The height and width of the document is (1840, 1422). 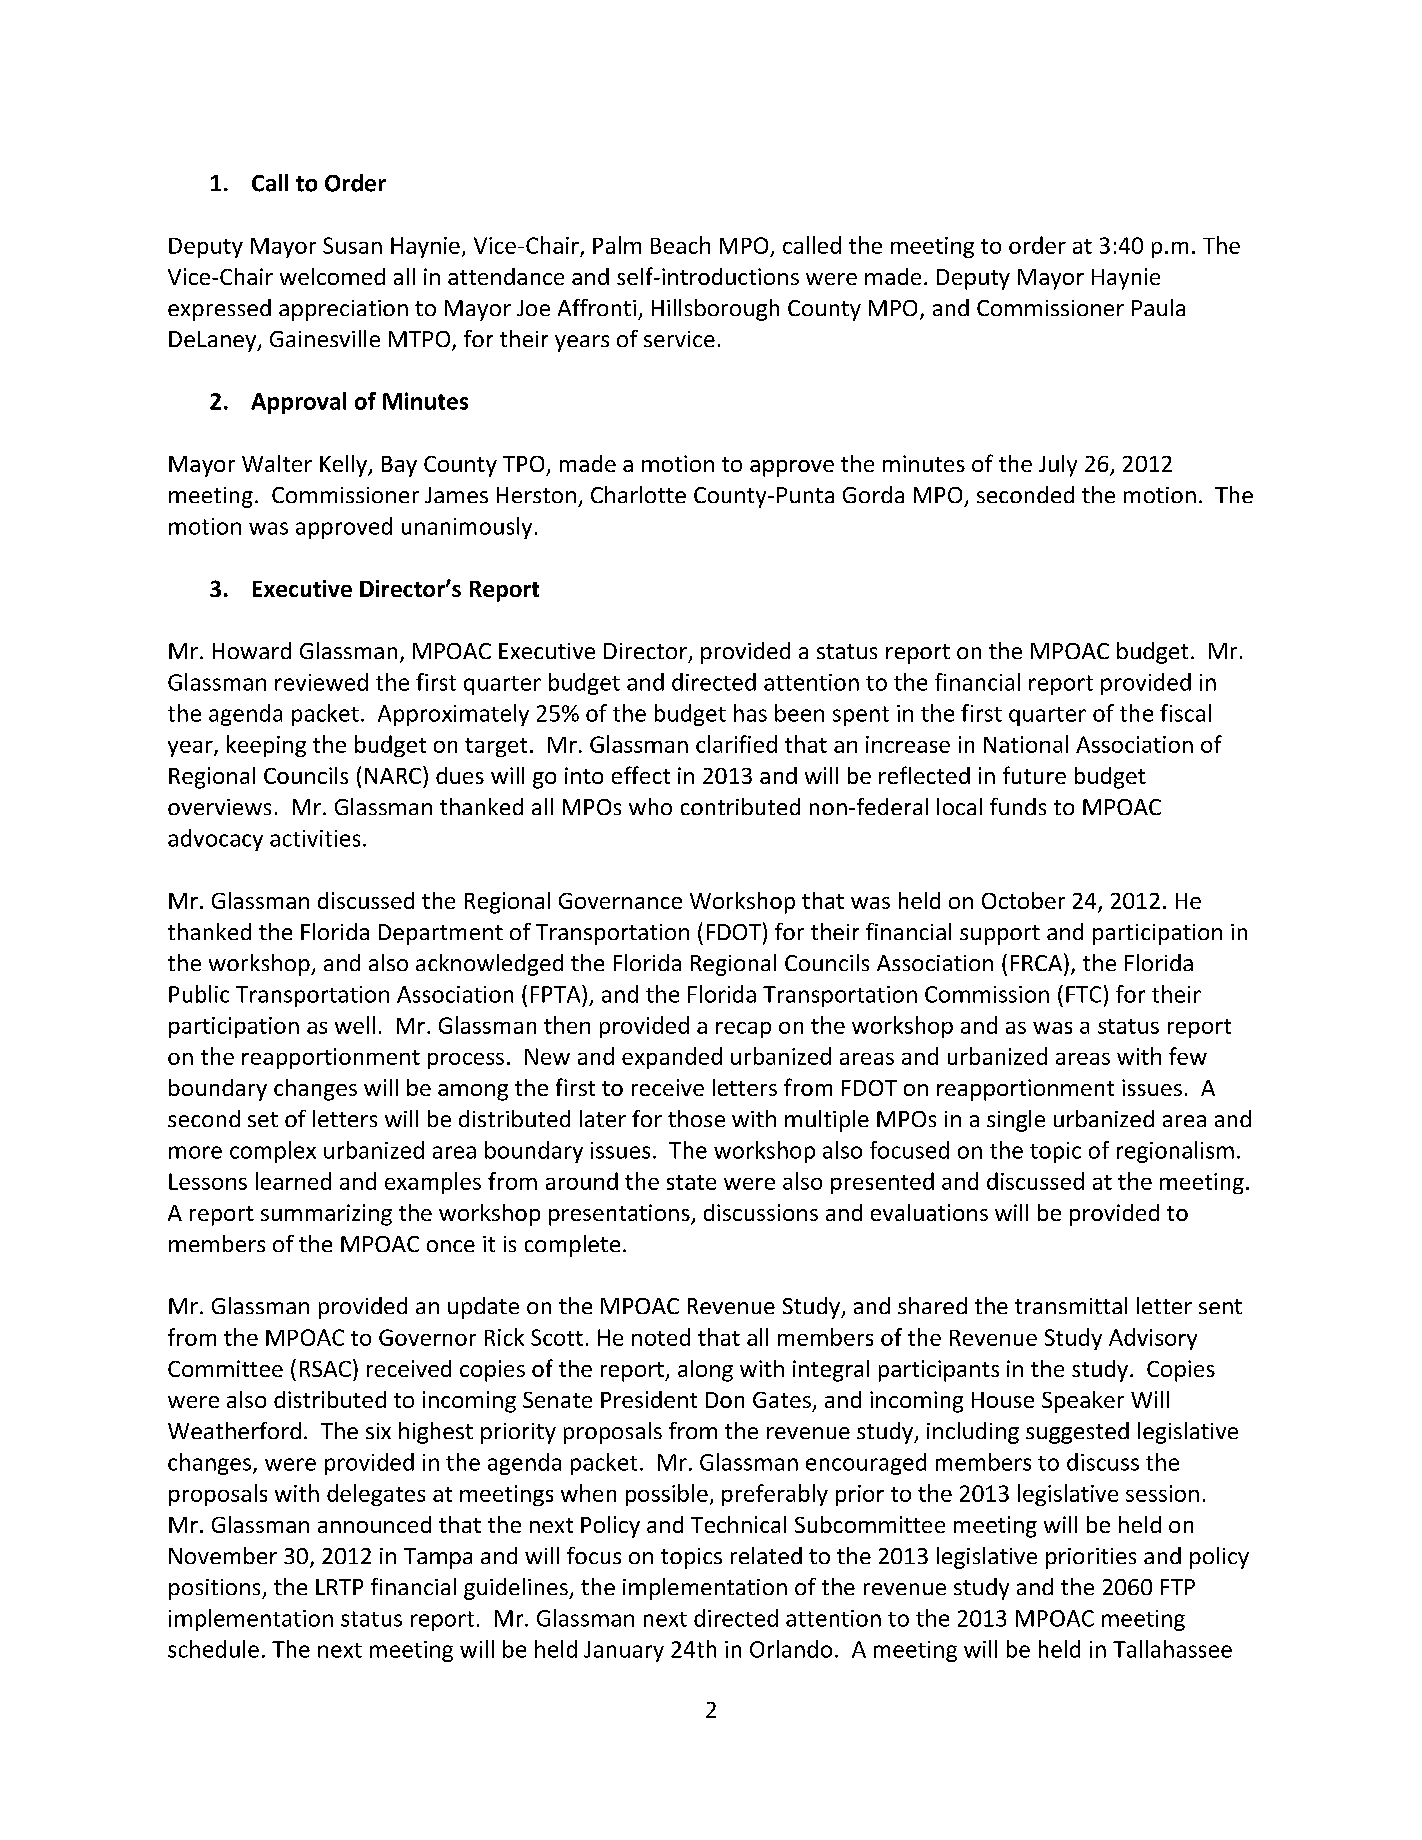 I want to click on Governance, so click(x=620, y=901).
